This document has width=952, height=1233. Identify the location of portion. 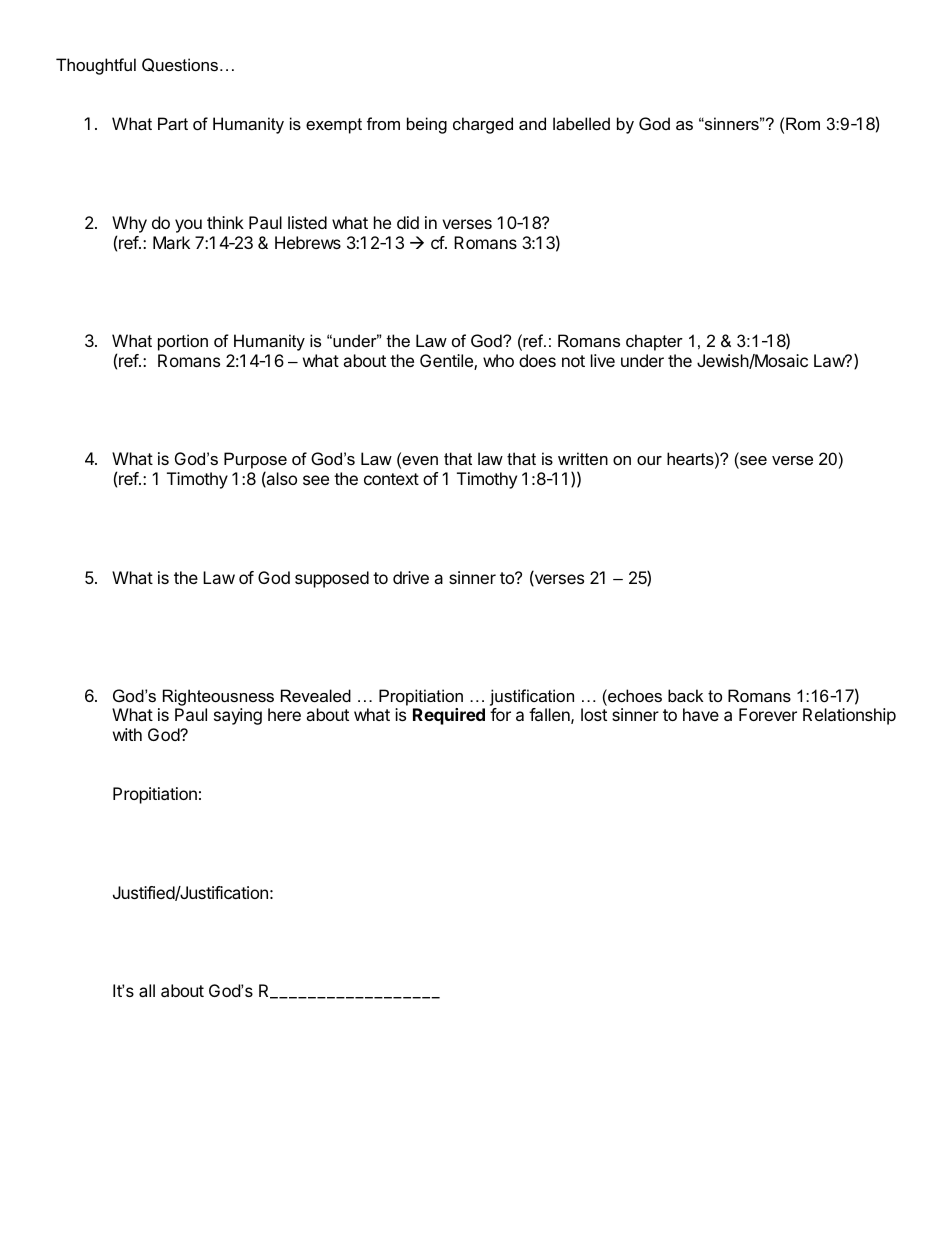
(183, 342).
